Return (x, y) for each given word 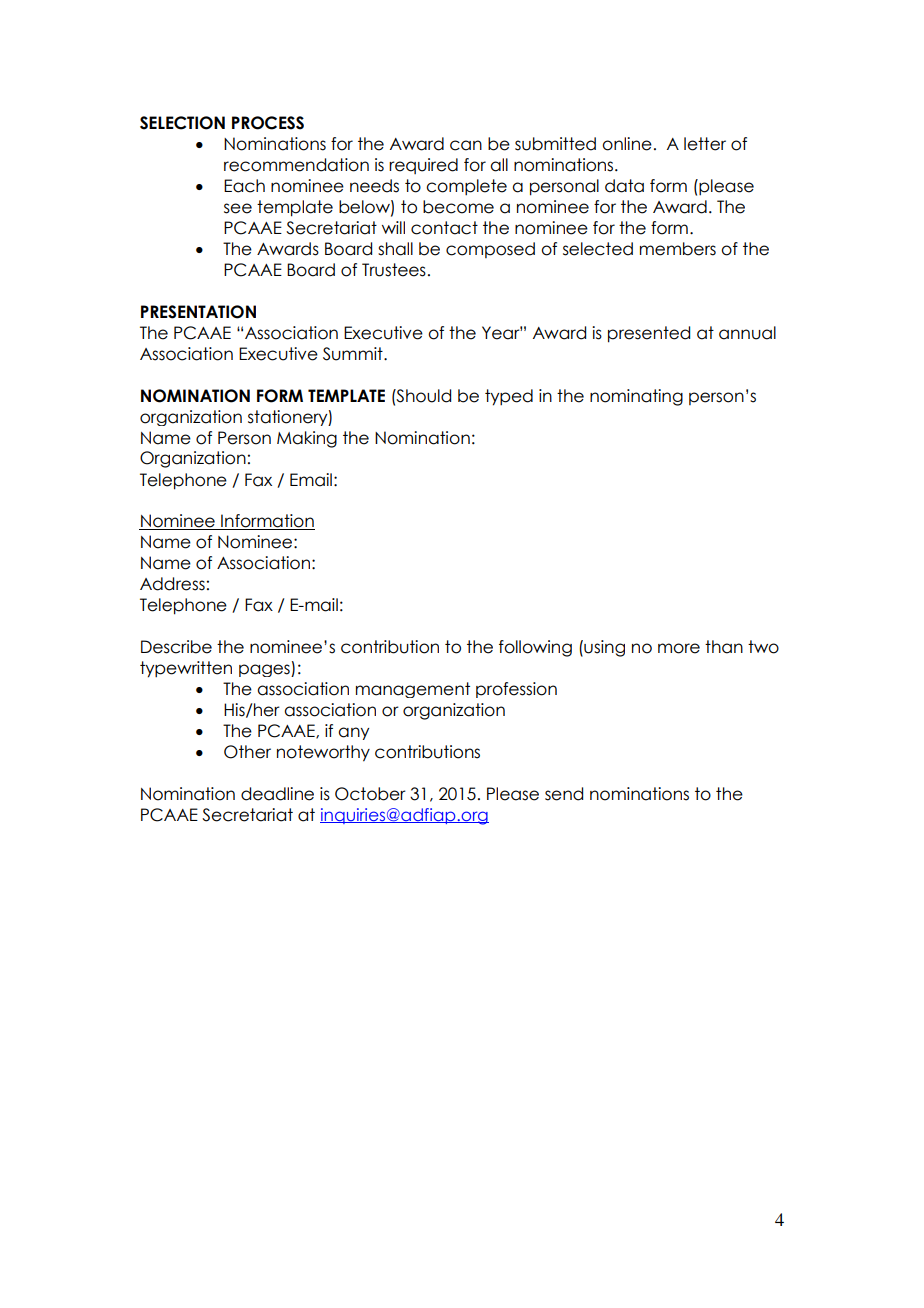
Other (247, 752)
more (679, 648)
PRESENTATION (198, 312)
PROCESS (268, 123)
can (466, 145)
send (564, 794)
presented (649, 334)
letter (705, 144)
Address (172, 584)
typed (509, 397)
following (535, 648)
